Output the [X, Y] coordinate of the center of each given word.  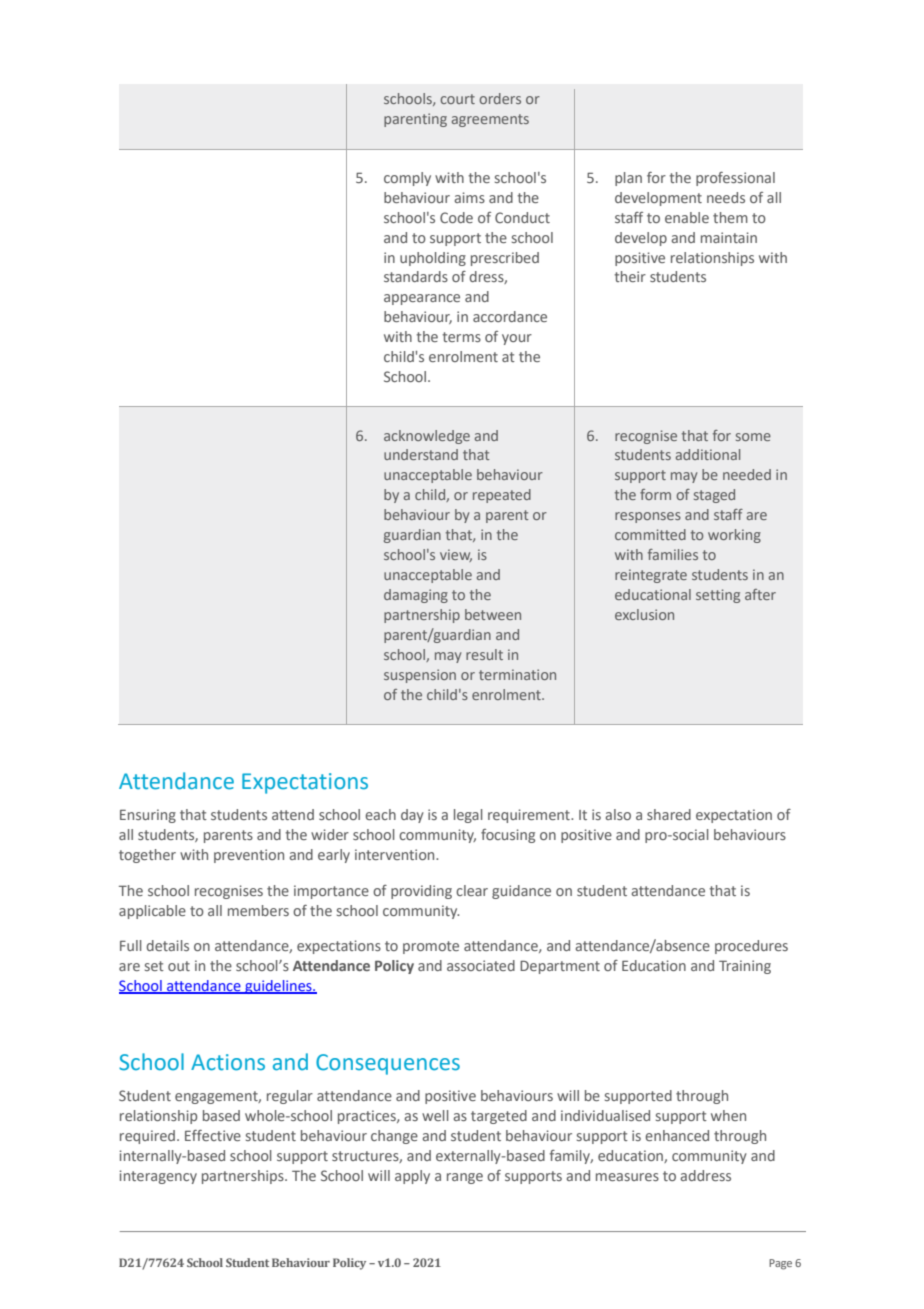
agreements [490, 120]
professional [735, 179]
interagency [158, 1177]
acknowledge [427, 437]
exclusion [644, 614]
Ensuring [148, 816]
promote [431, 947]
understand [421, 454]
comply [407, 179]
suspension [420, 676]
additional [708, 454]
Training [745, 967]
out [179, 966]
